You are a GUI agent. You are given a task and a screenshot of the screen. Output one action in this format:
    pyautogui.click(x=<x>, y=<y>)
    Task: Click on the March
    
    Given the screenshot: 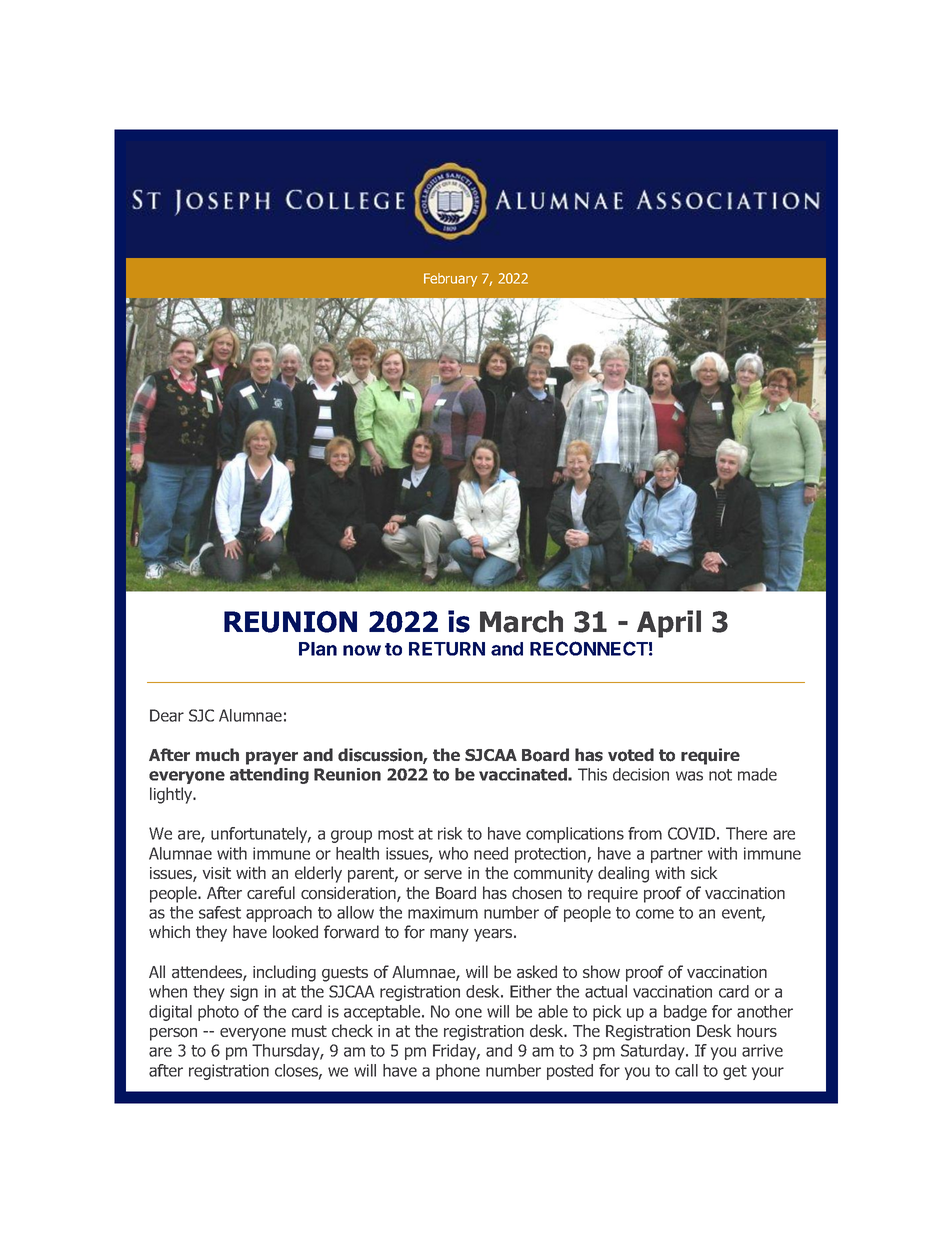 What is the action you would take?
    pyautogui.click(x=521, y=621)
